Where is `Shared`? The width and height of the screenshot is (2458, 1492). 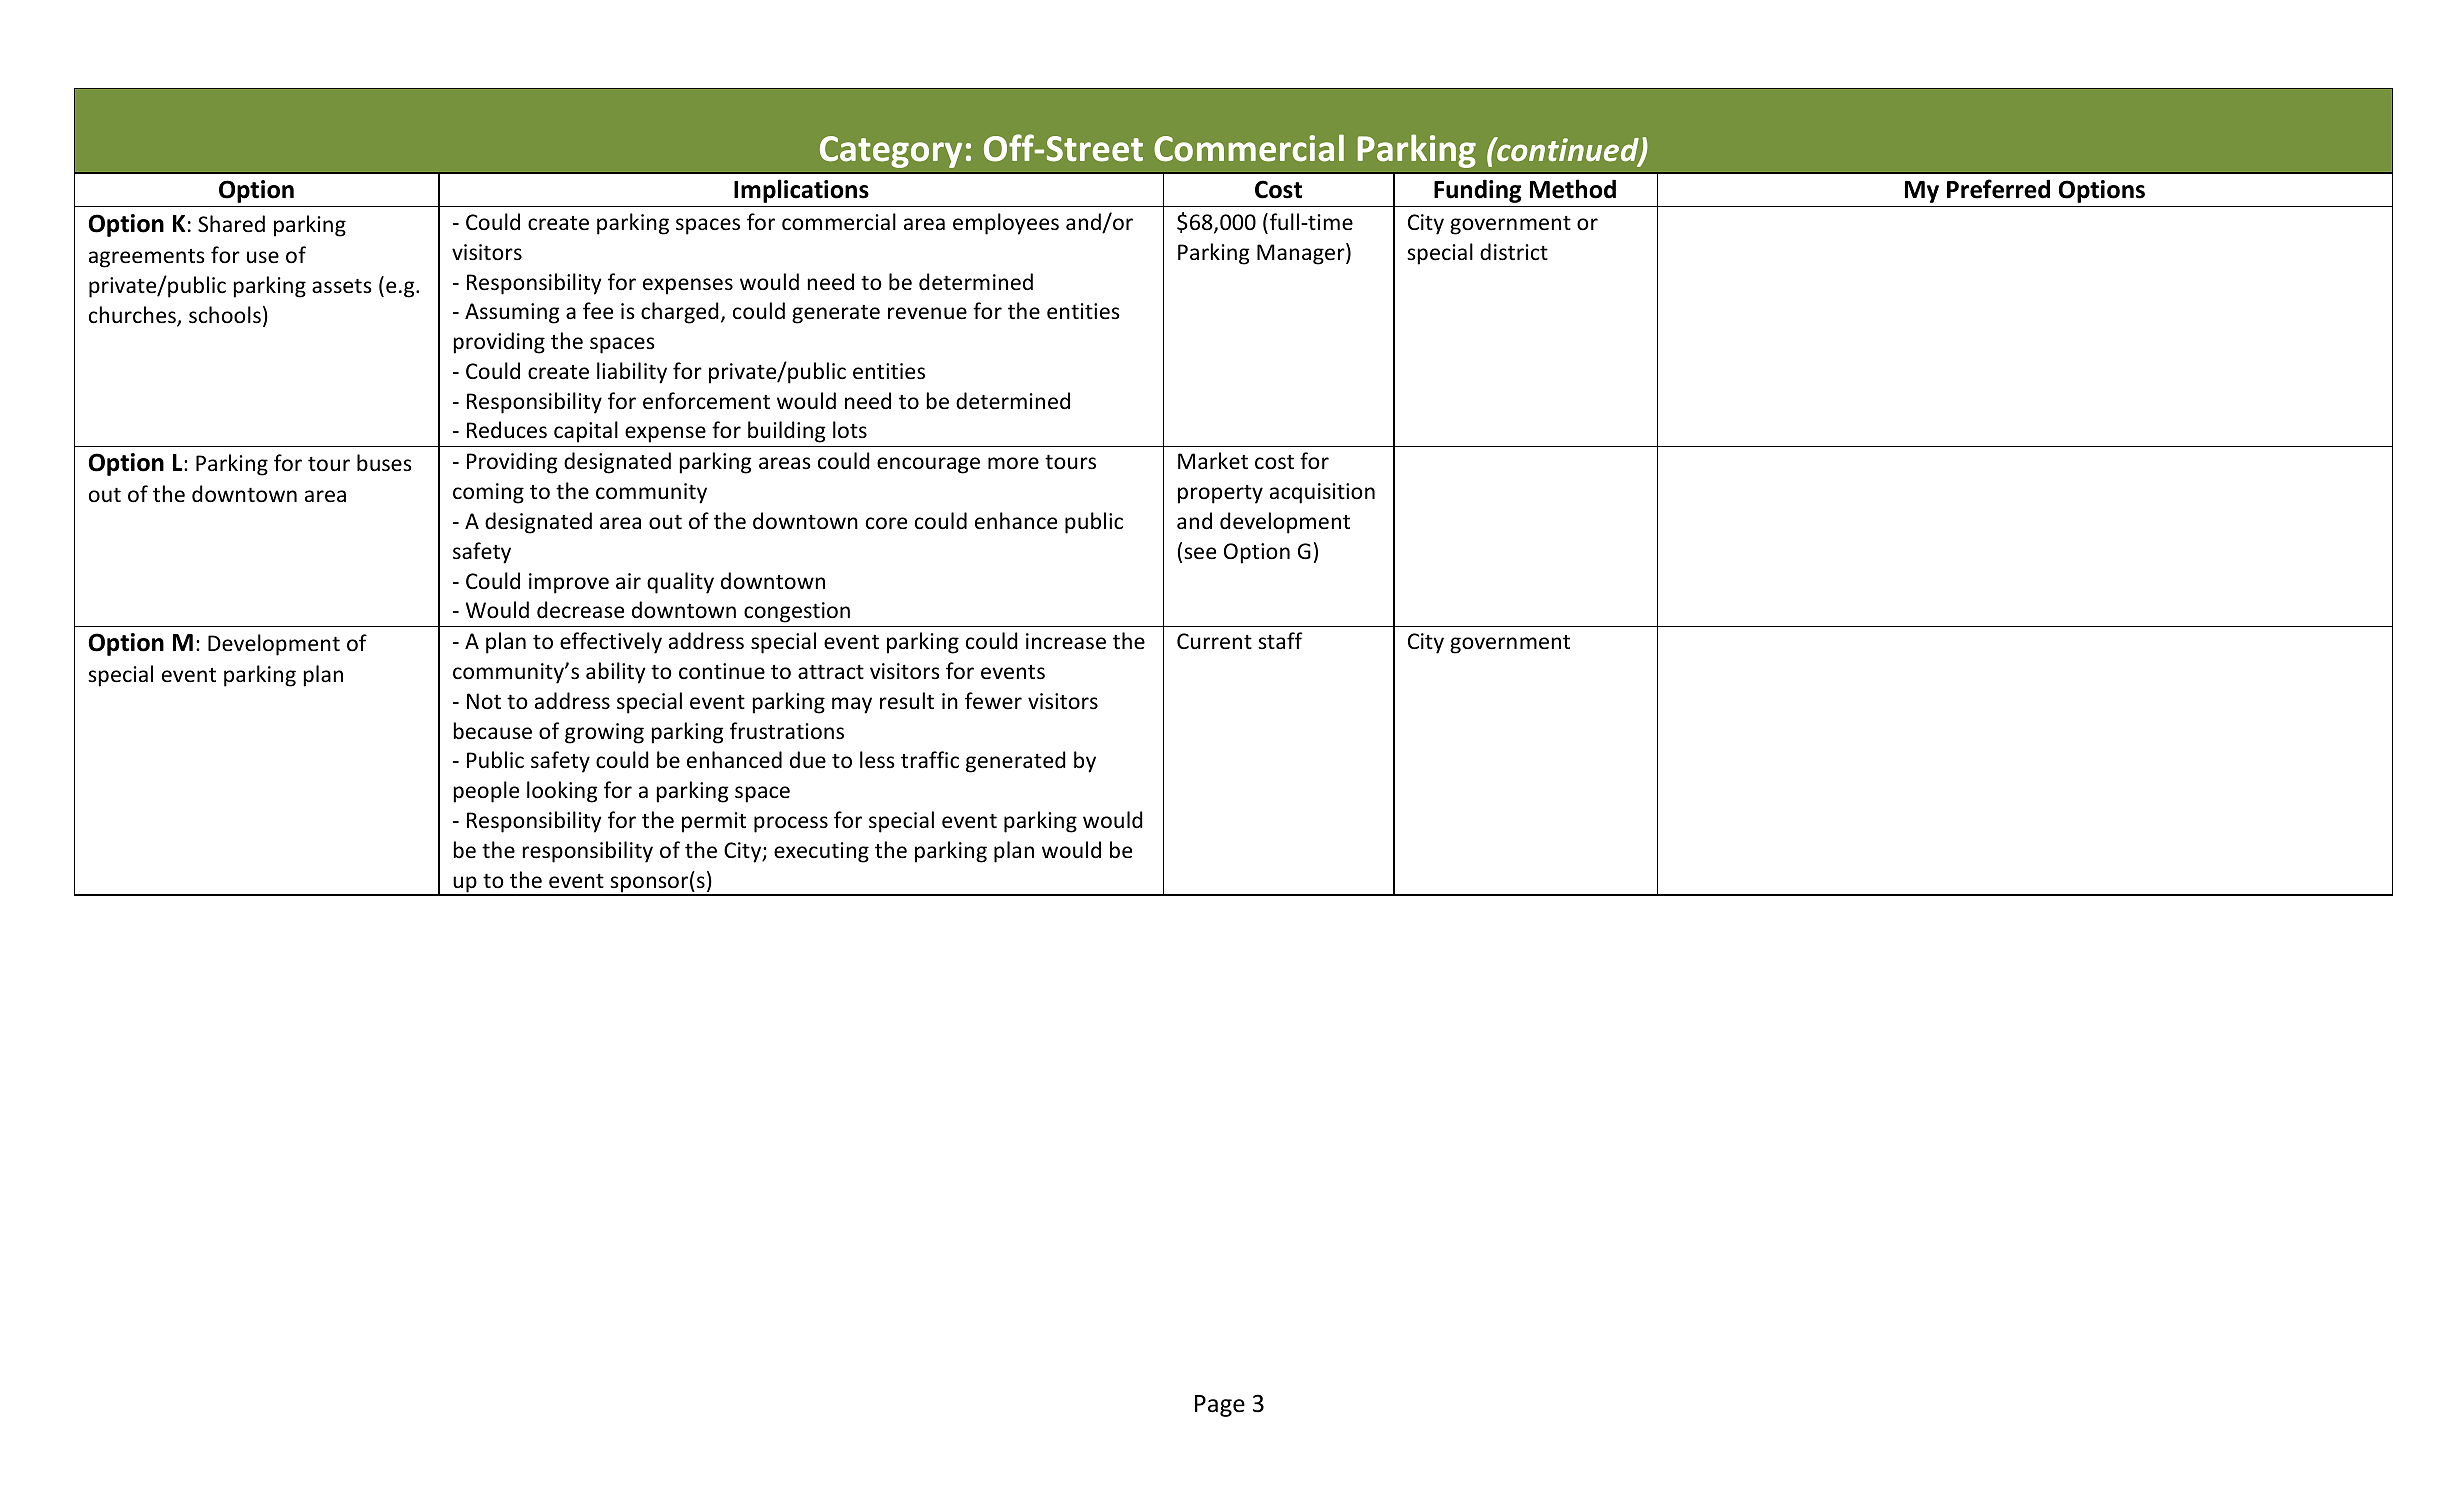
Shared is located at coordinates (231, 224).
